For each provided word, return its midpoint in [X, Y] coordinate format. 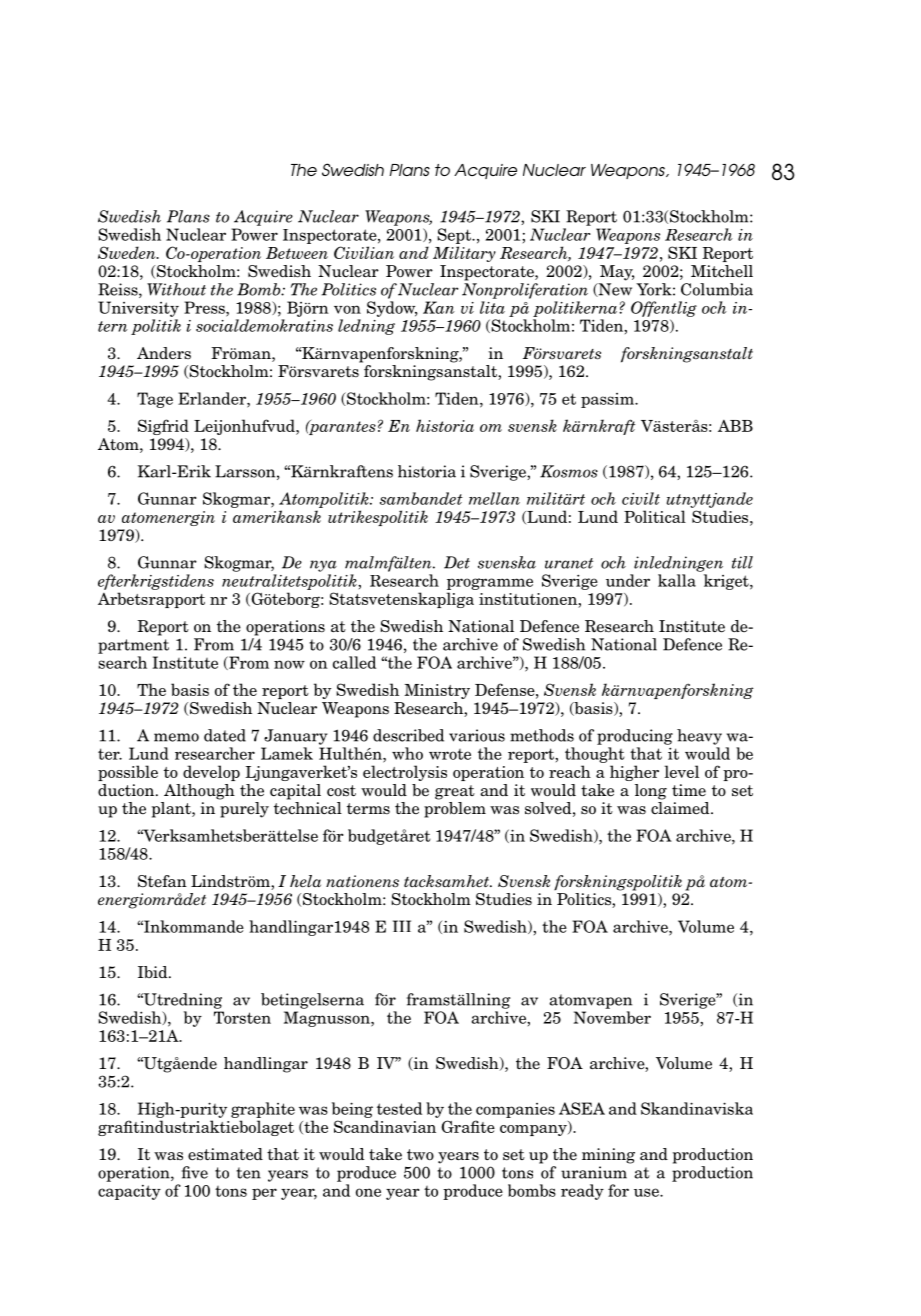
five [195, 1172]
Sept [455, 236]
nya [323, 566]
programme [490, 584]
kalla [677, 580]
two [420, 1154]
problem [455, 810]
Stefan [162, 881]
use [647, 1192]
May [617, 273]
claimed [681, 808]
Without [176, 289]
